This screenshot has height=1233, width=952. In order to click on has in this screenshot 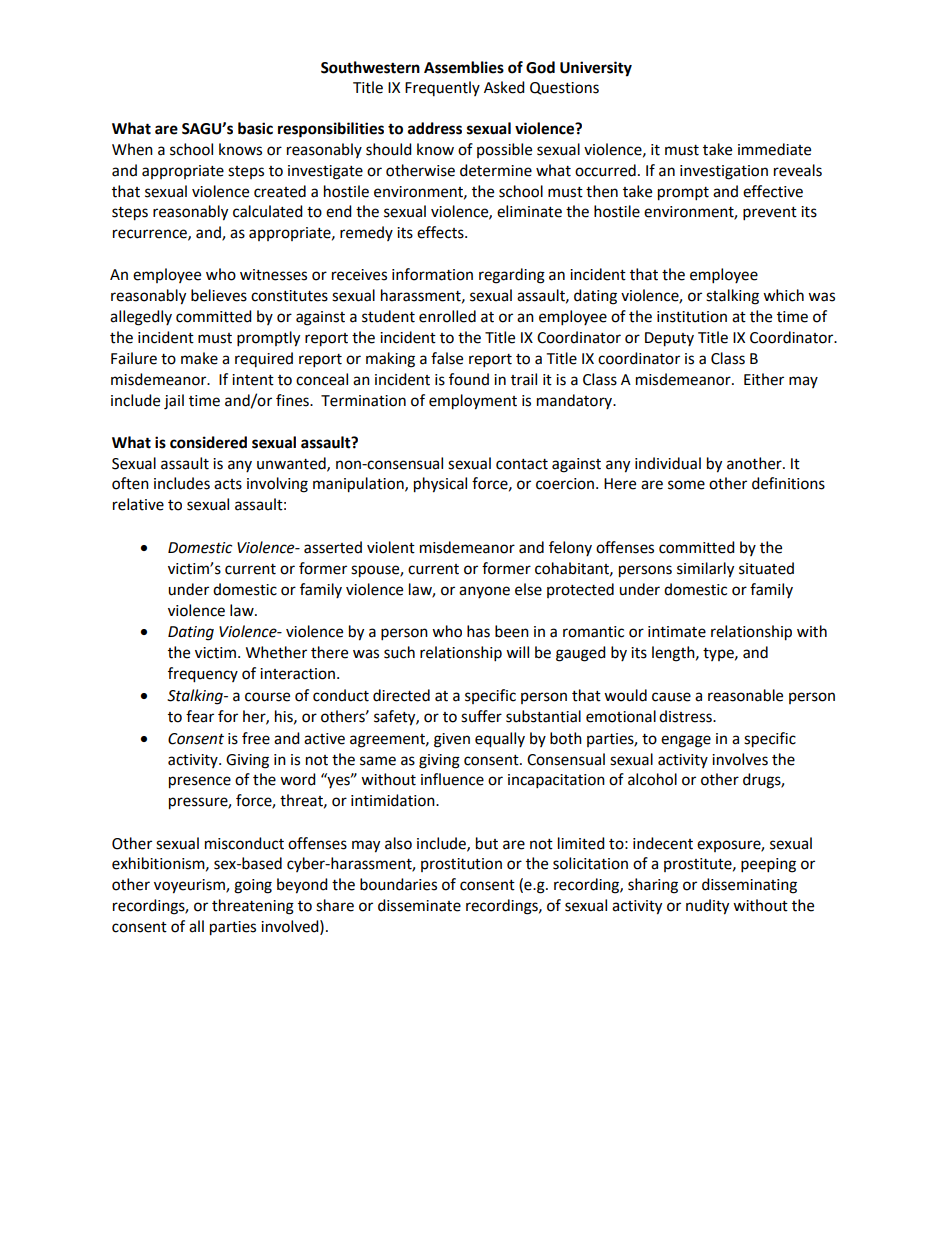, I will do `click(478, 631)`.
